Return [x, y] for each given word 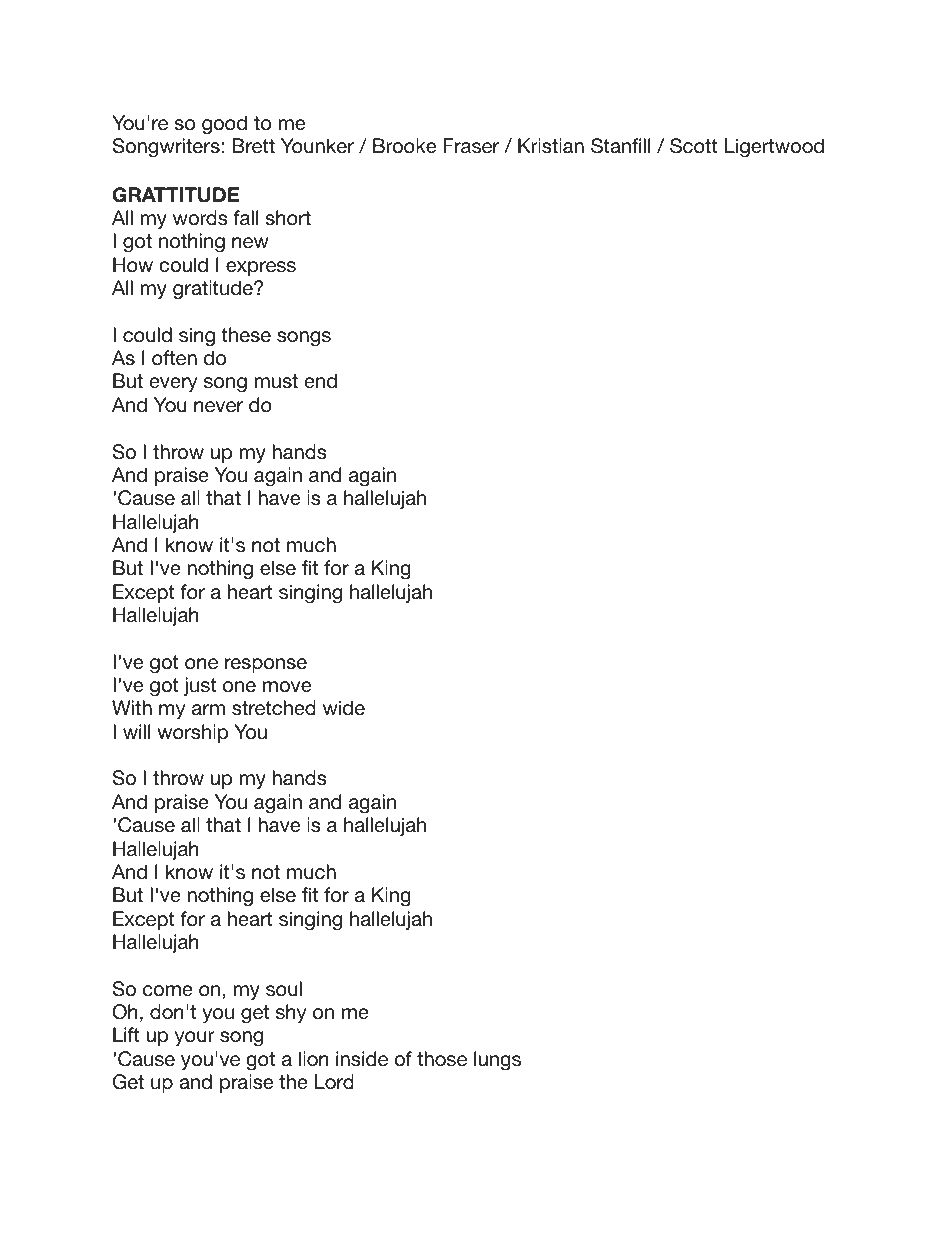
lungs [497, 1061]
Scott [694, 146]
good [224, 125]
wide [344, 707]
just [200, 686]
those [442, 1059]
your [195, 1038]
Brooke [404, 146]
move [287, 687]
